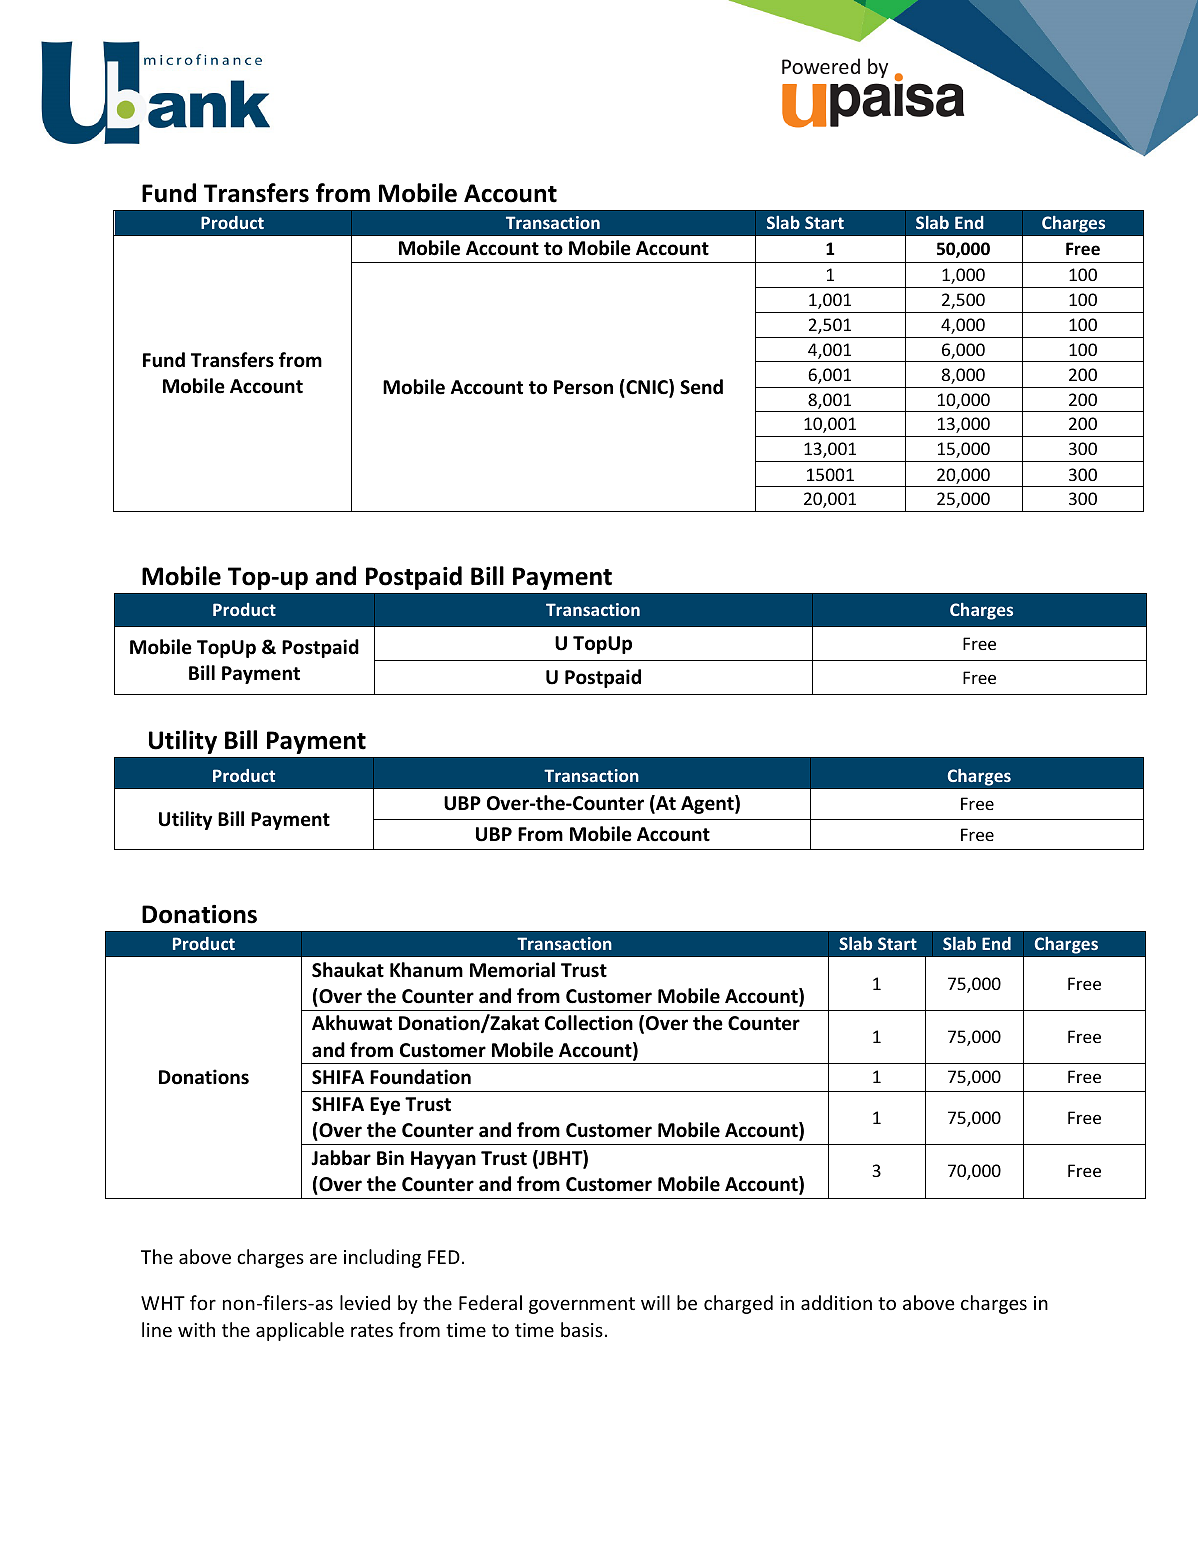 The height and width of the screenshot is (1550, 1198). What do you see at coordinates (390, 1157) in the screenshot?
I see `Bin` at bounding box center [390, 1157].
